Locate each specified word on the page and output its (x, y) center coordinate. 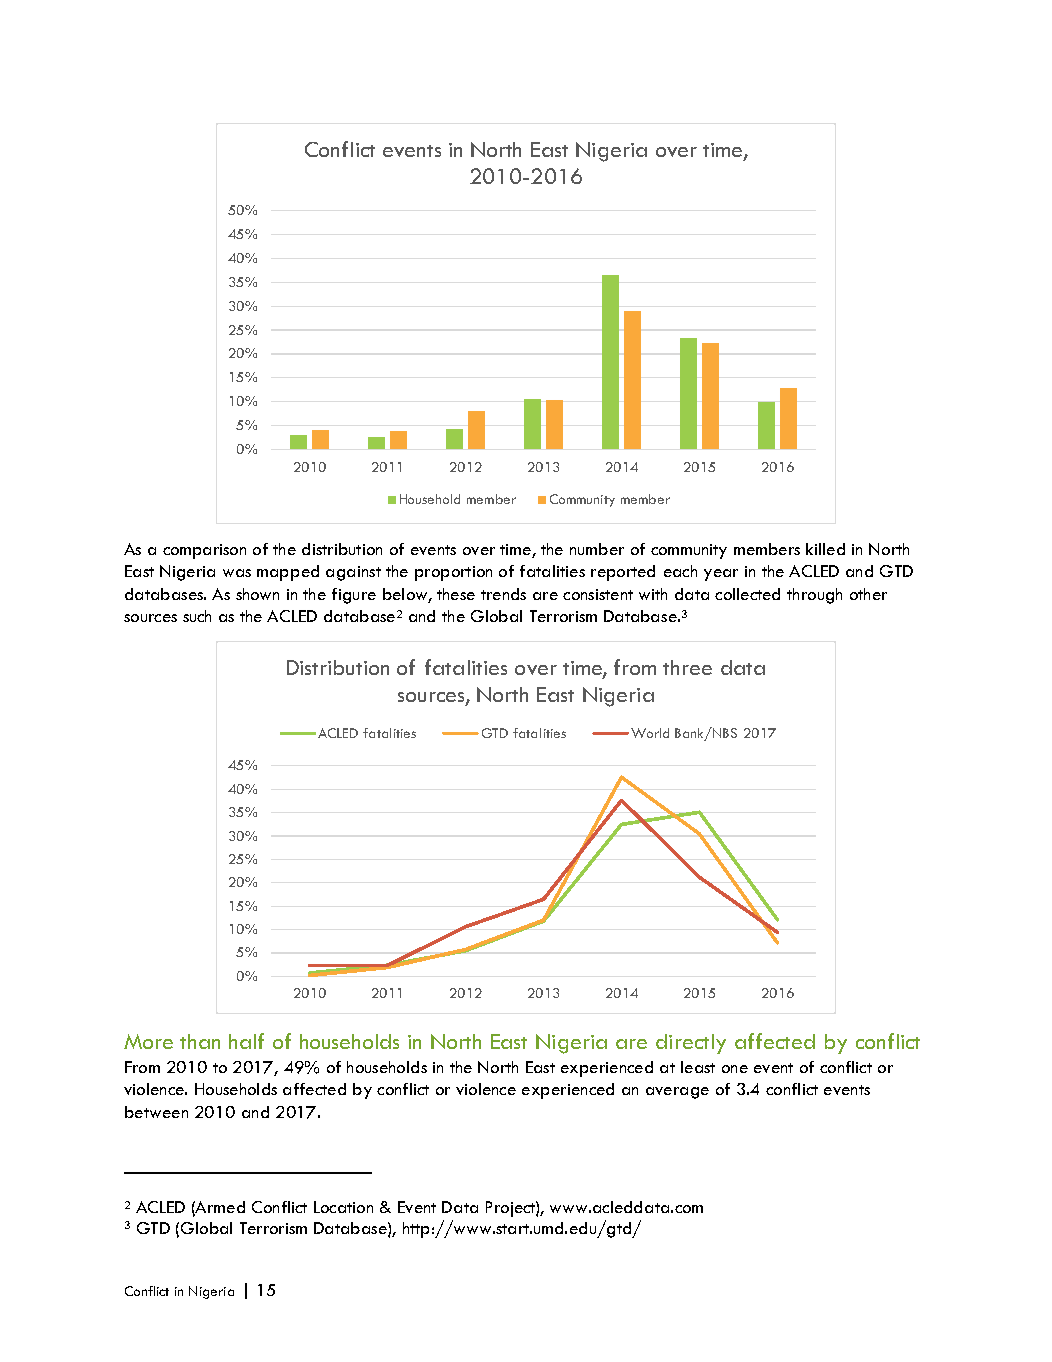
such (197, 616)
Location (343, 1207)
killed (825, 549)
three (687, 667)
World (648, 733)
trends (503, 594)
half (246, 1041)
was (237, 573)
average (677, 1093)
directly (691, 1044)
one (735, 1069)
